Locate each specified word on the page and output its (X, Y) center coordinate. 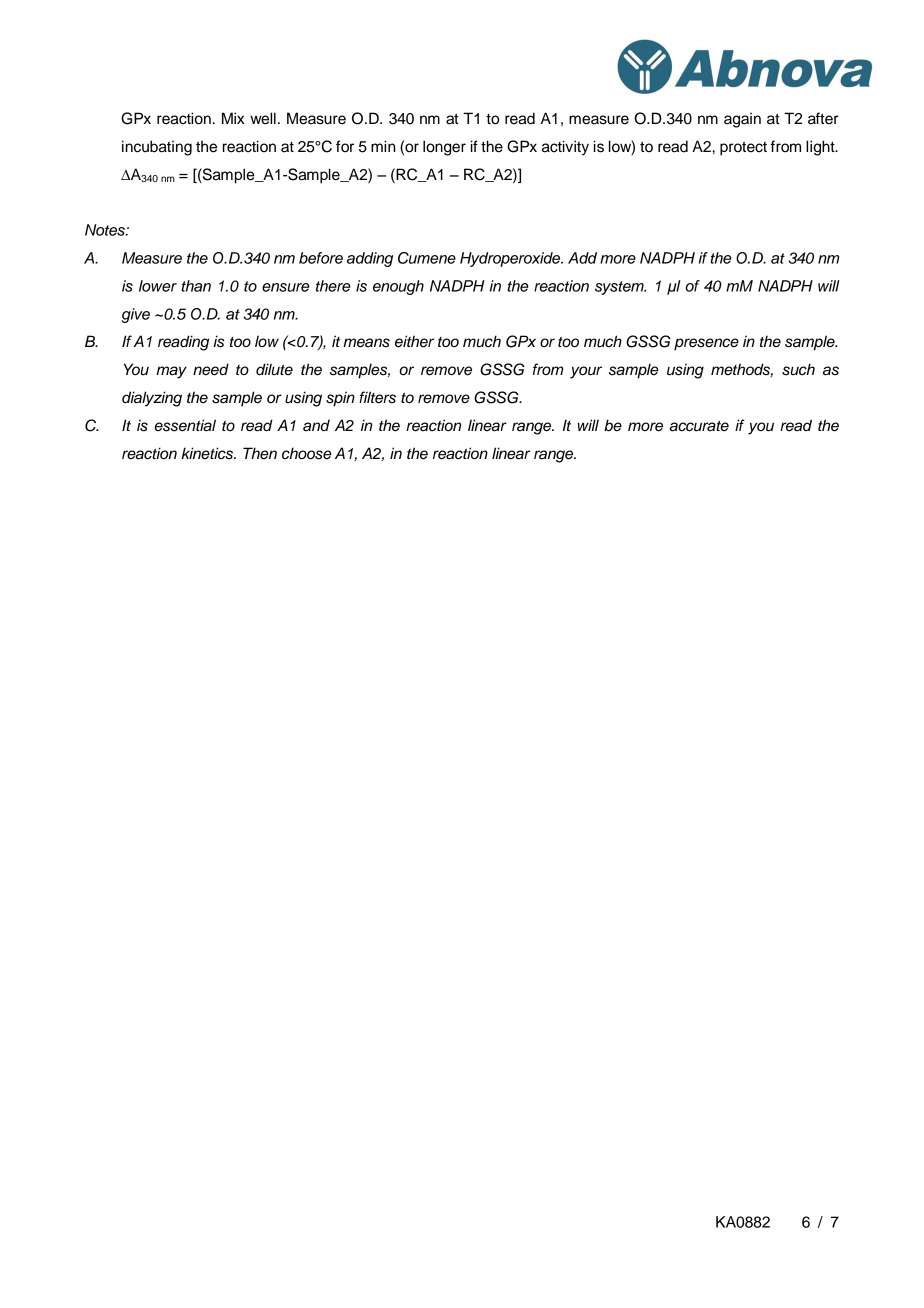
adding (370, 259)
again (742, 120)
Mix (233, 118)
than (196, 286)
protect (743, 149)
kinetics (208, 453)
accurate (699, 426)
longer (444, 148)
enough (398, 287)
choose (307, 453)
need (211, 369)
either (414, 341)
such (798, 369)
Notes (106, 230)
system (620, 288)
